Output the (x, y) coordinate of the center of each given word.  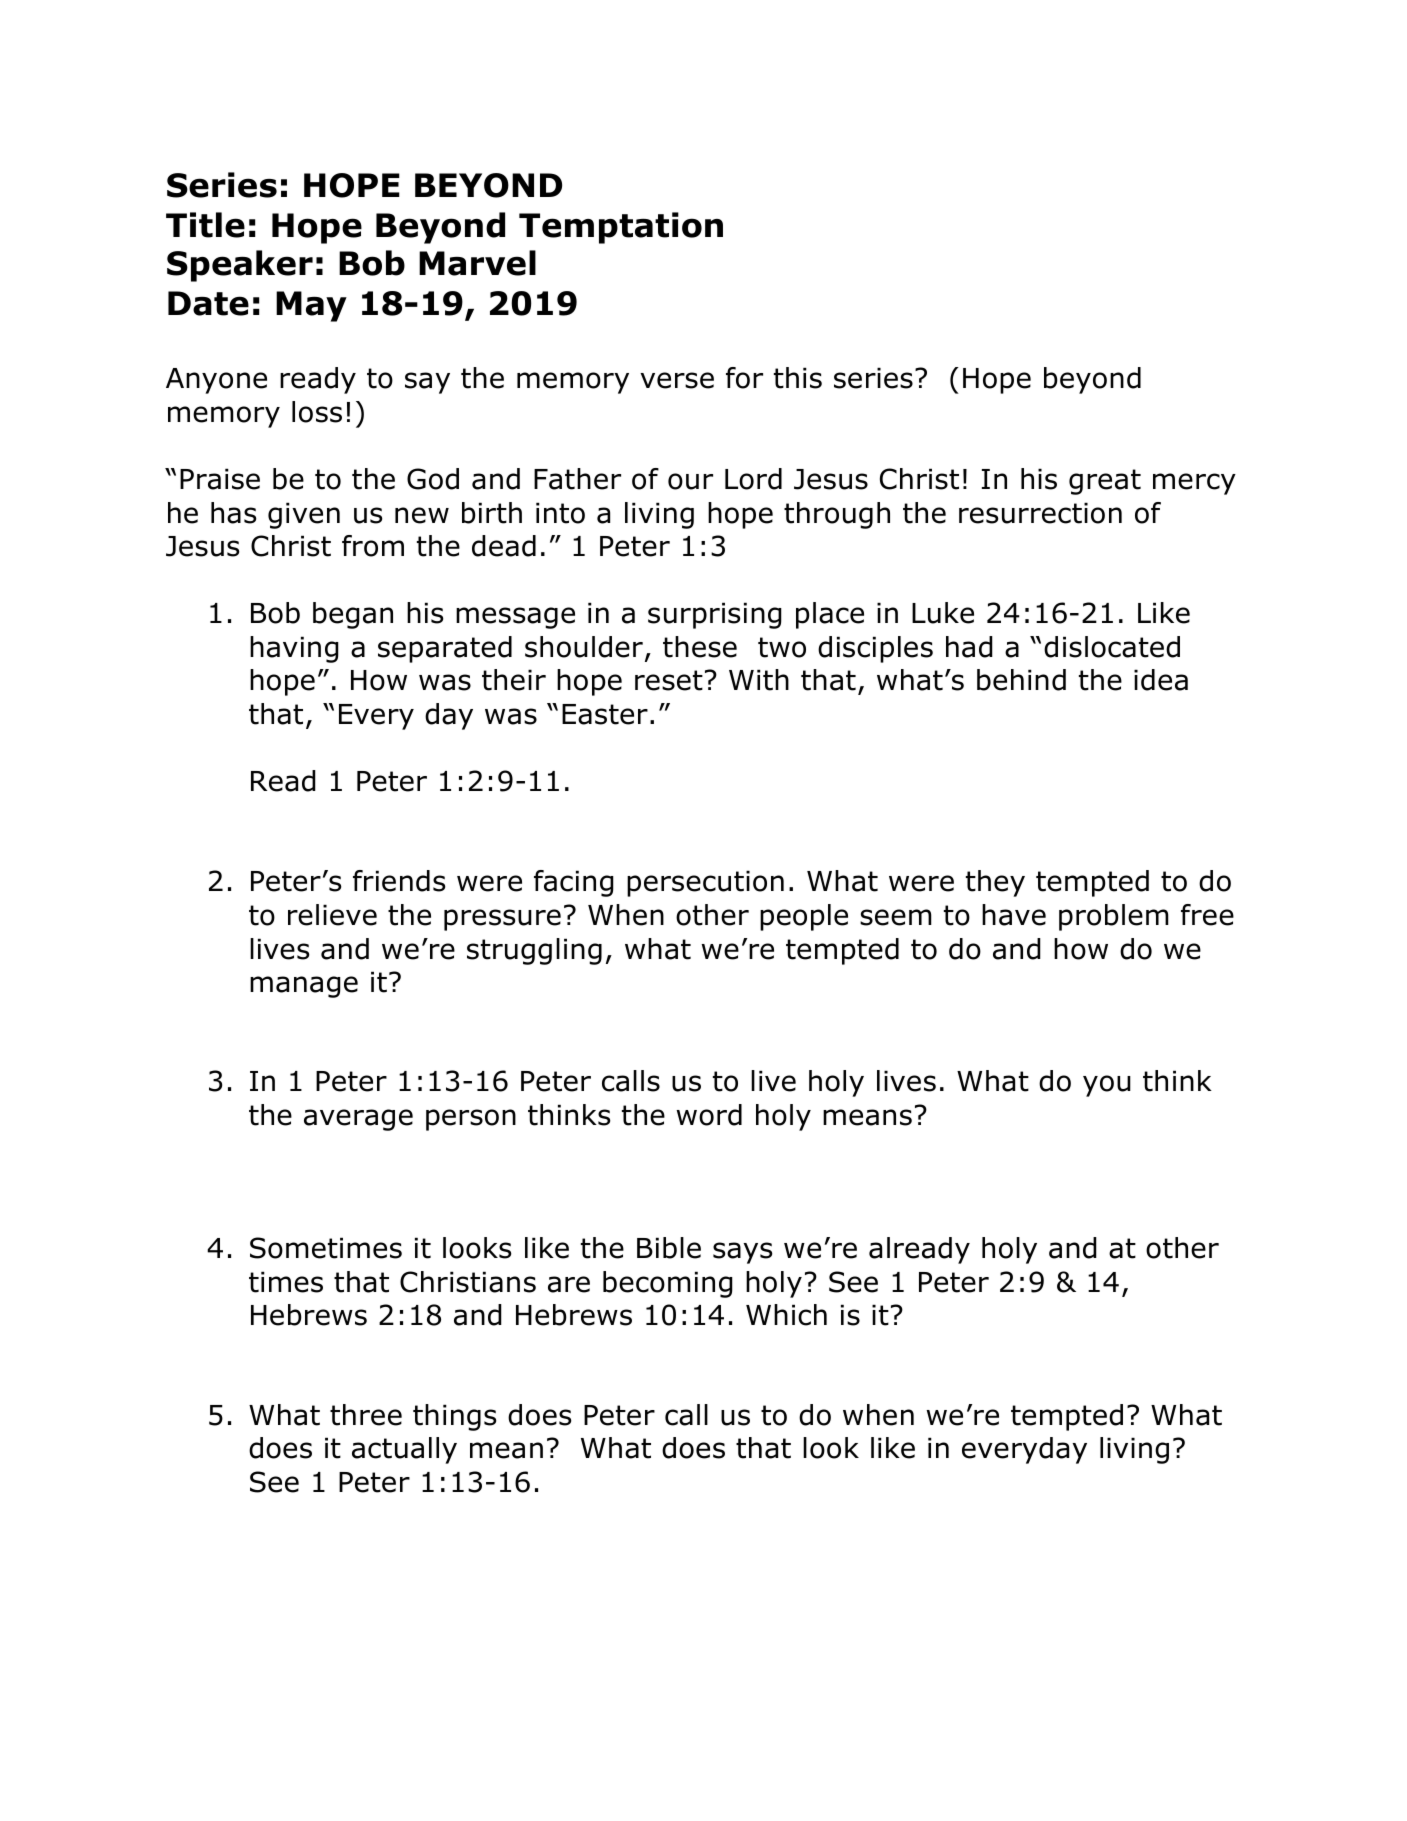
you (1107, 1086)
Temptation (621, 228)
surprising (715, 615)
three (366, 1415)
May (311, 306)
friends (399, 881)
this (798, 378)
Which (786, 1315)
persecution (705, 883)
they (995, 883)
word (709, 1115)
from (373, 546)
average (358, 1120)
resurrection (1040, 513)
